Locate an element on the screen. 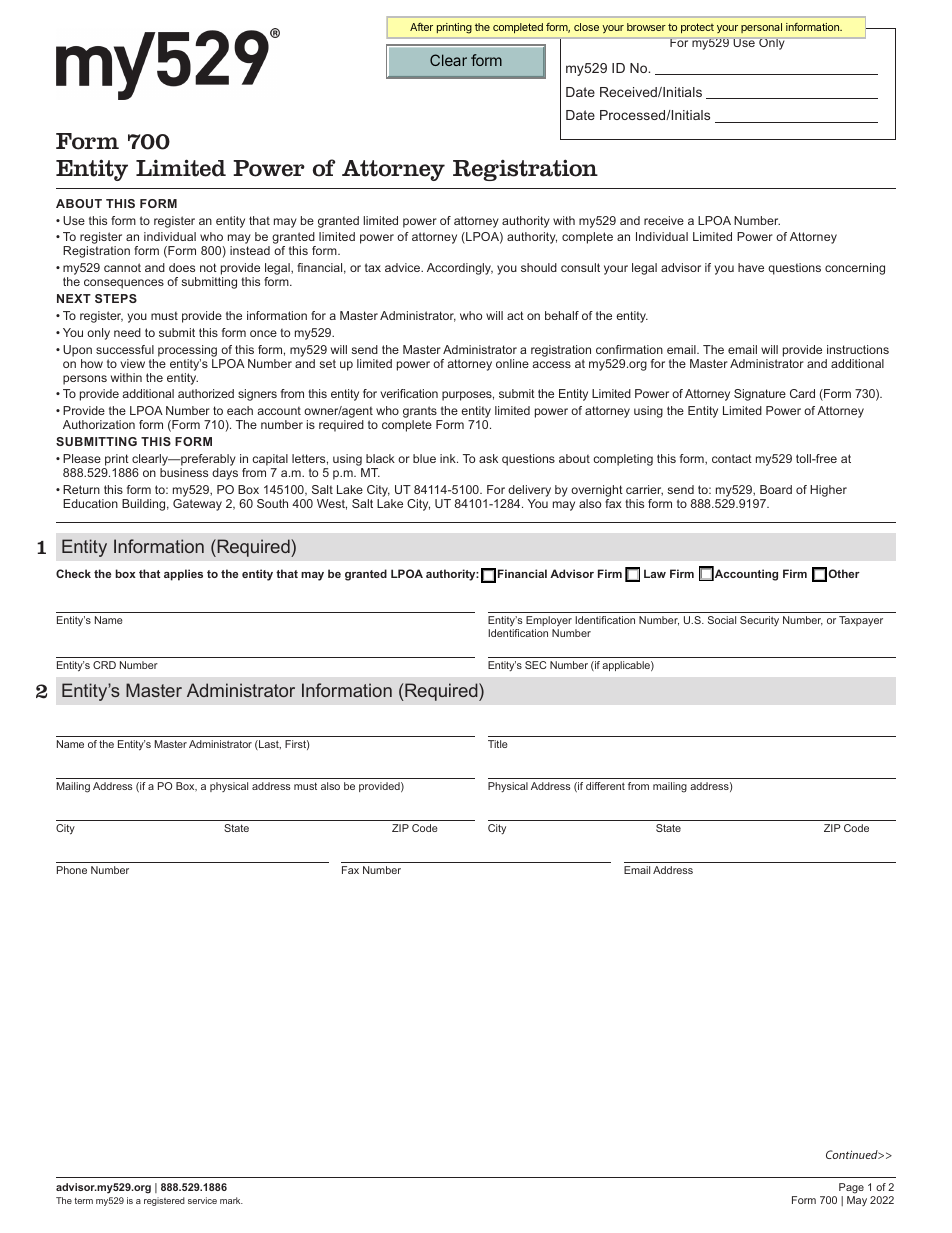  does is located at coordinates (182, 267).
